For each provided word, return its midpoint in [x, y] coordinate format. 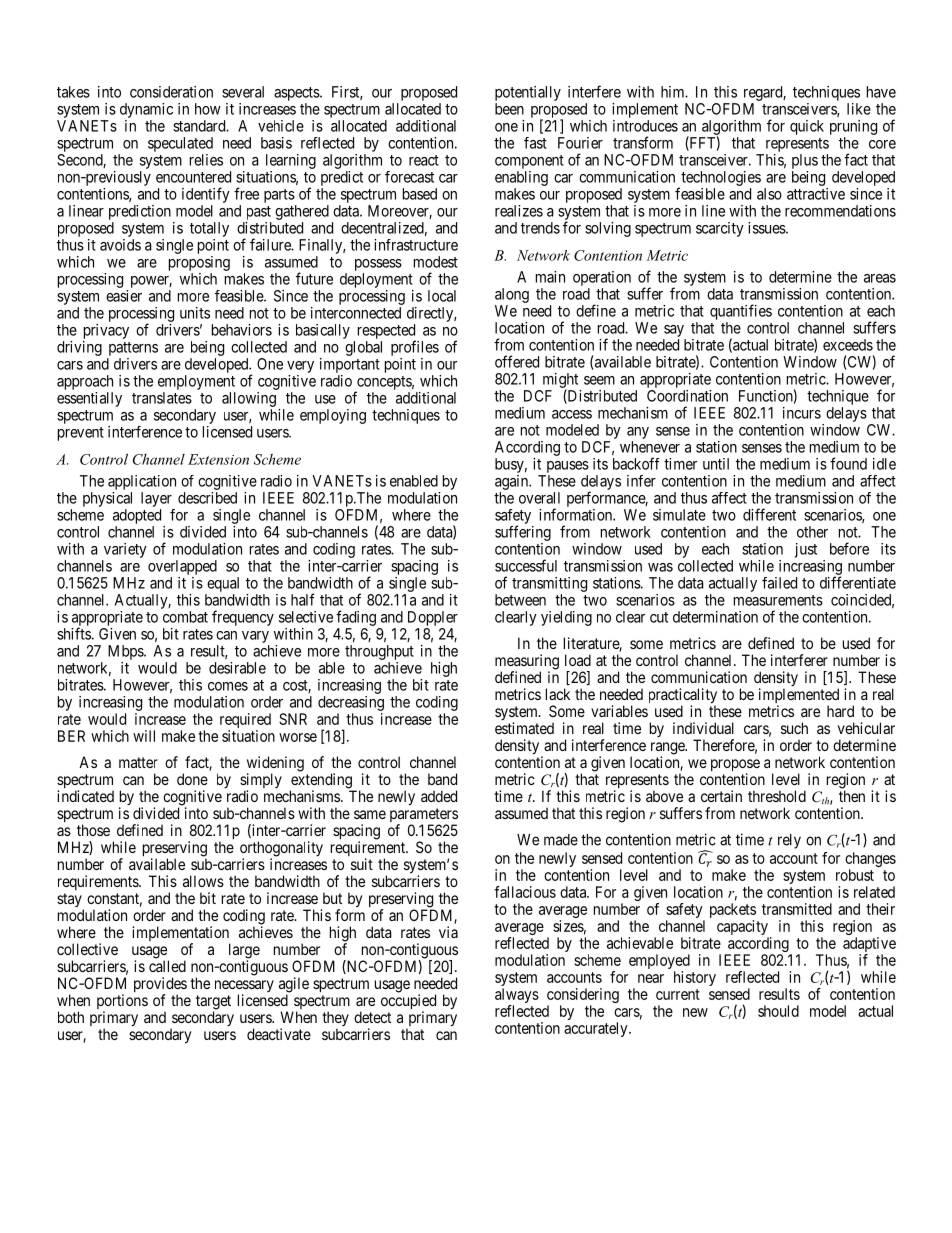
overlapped [182, 567]
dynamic [146, 110]
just [806, 550]
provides [160, 986]
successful [526, 565]
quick [807, 127]
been [509, 109]
